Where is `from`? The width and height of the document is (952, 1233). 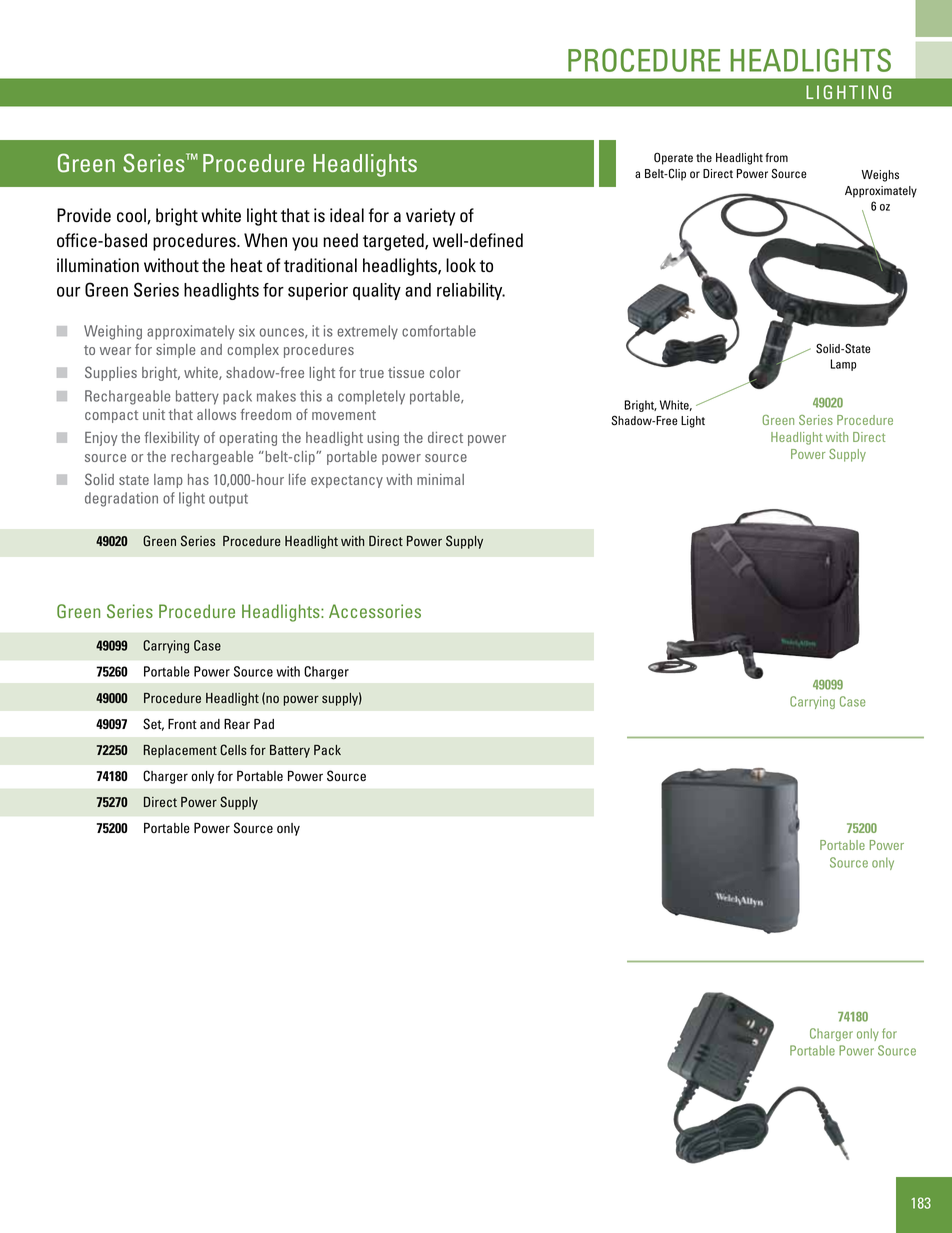
from is located at coordinates (776, 157).
